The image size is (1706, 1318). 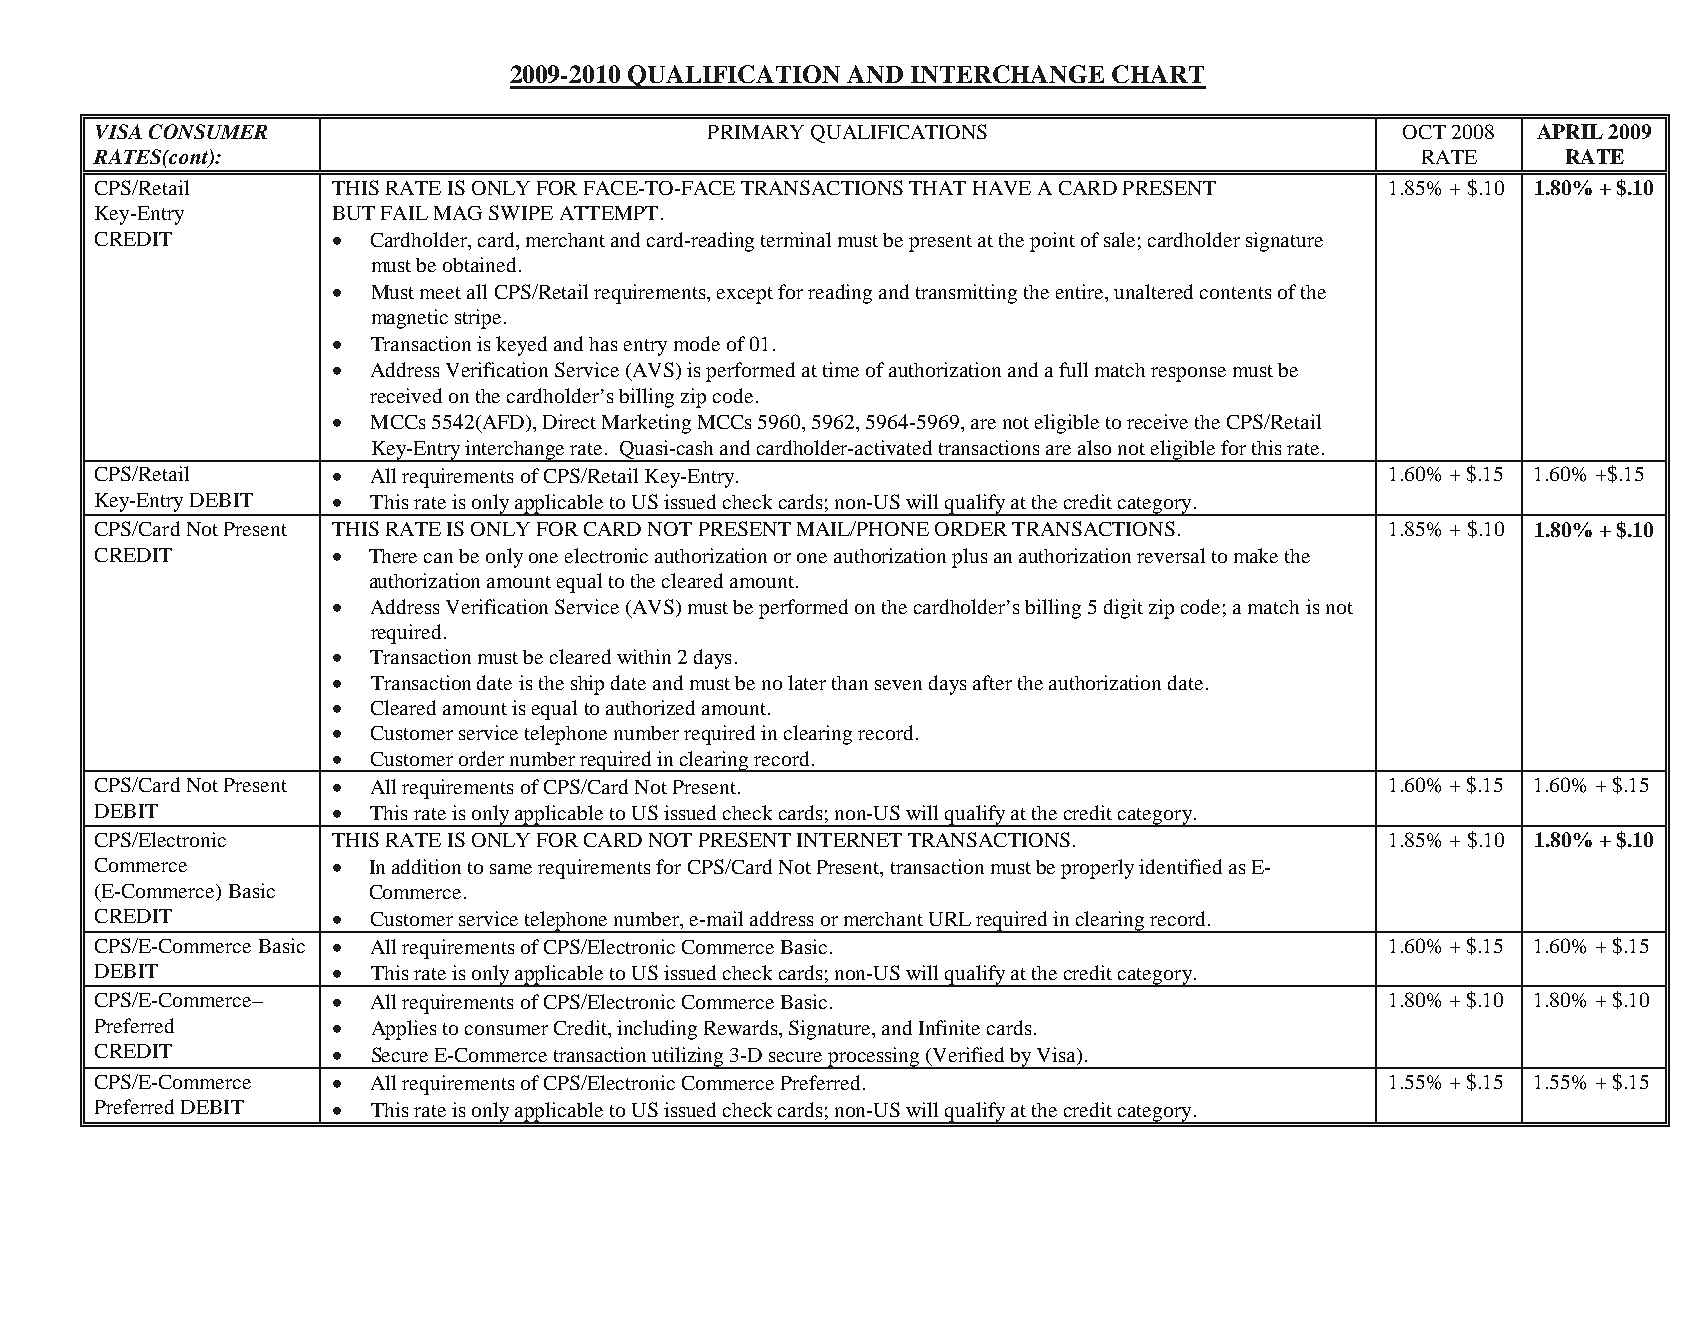 What do you see at coordinates (1256, 555) in the document?
I see `make` at bounding box center [1256, 555].
